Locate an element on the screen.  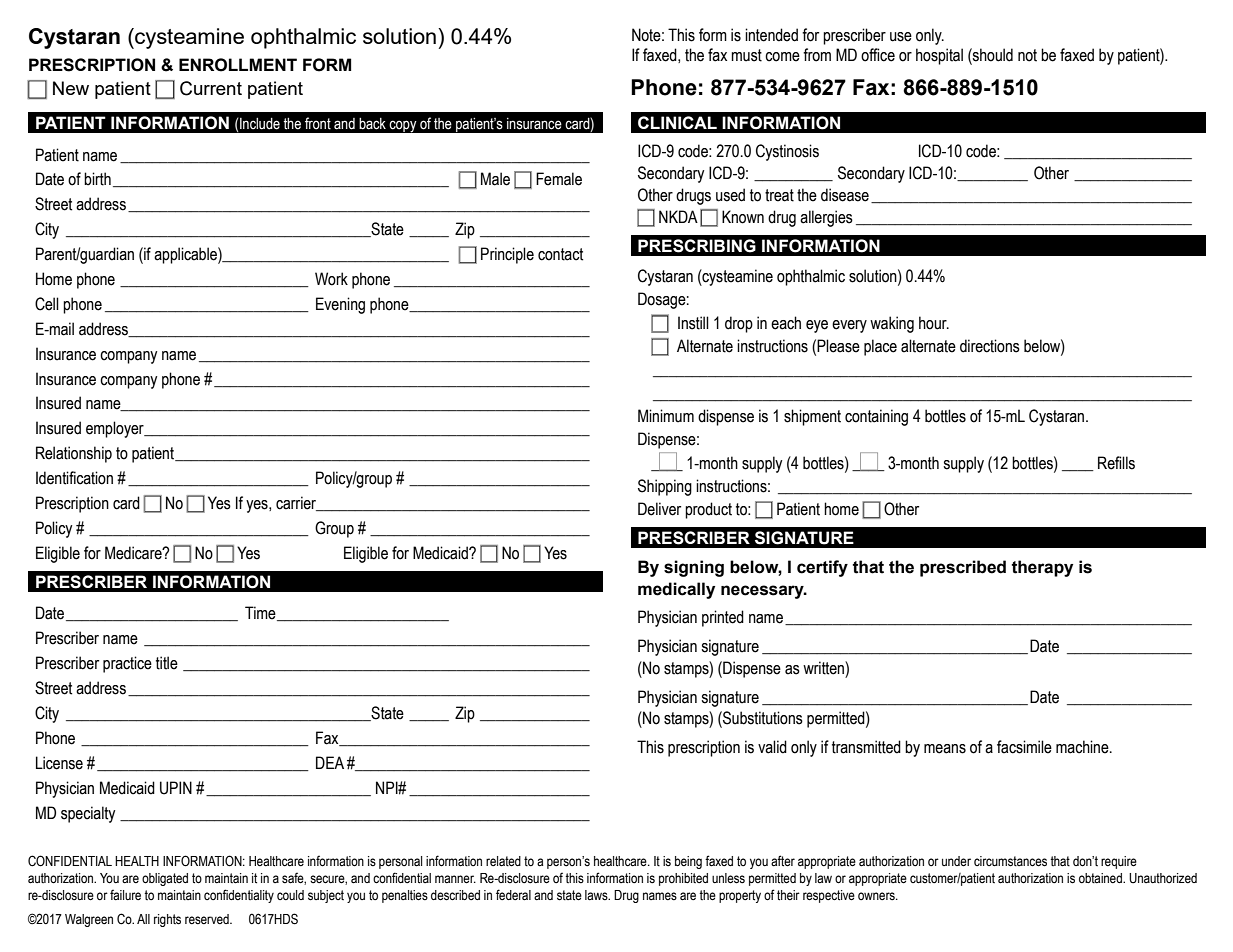
Refills is located at coordinates (1116, 463).
